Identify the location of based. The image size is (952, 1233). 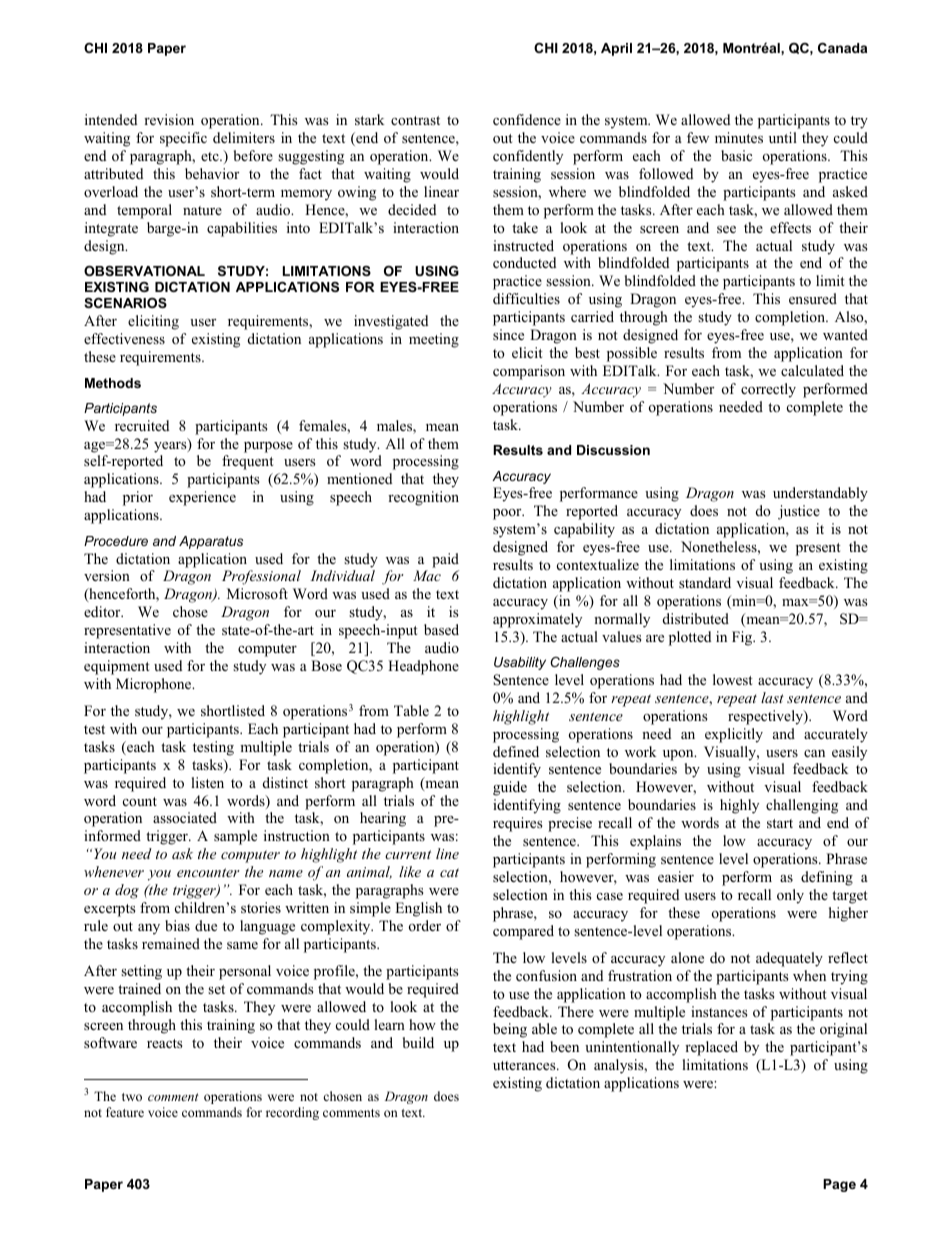
(441, 629).
